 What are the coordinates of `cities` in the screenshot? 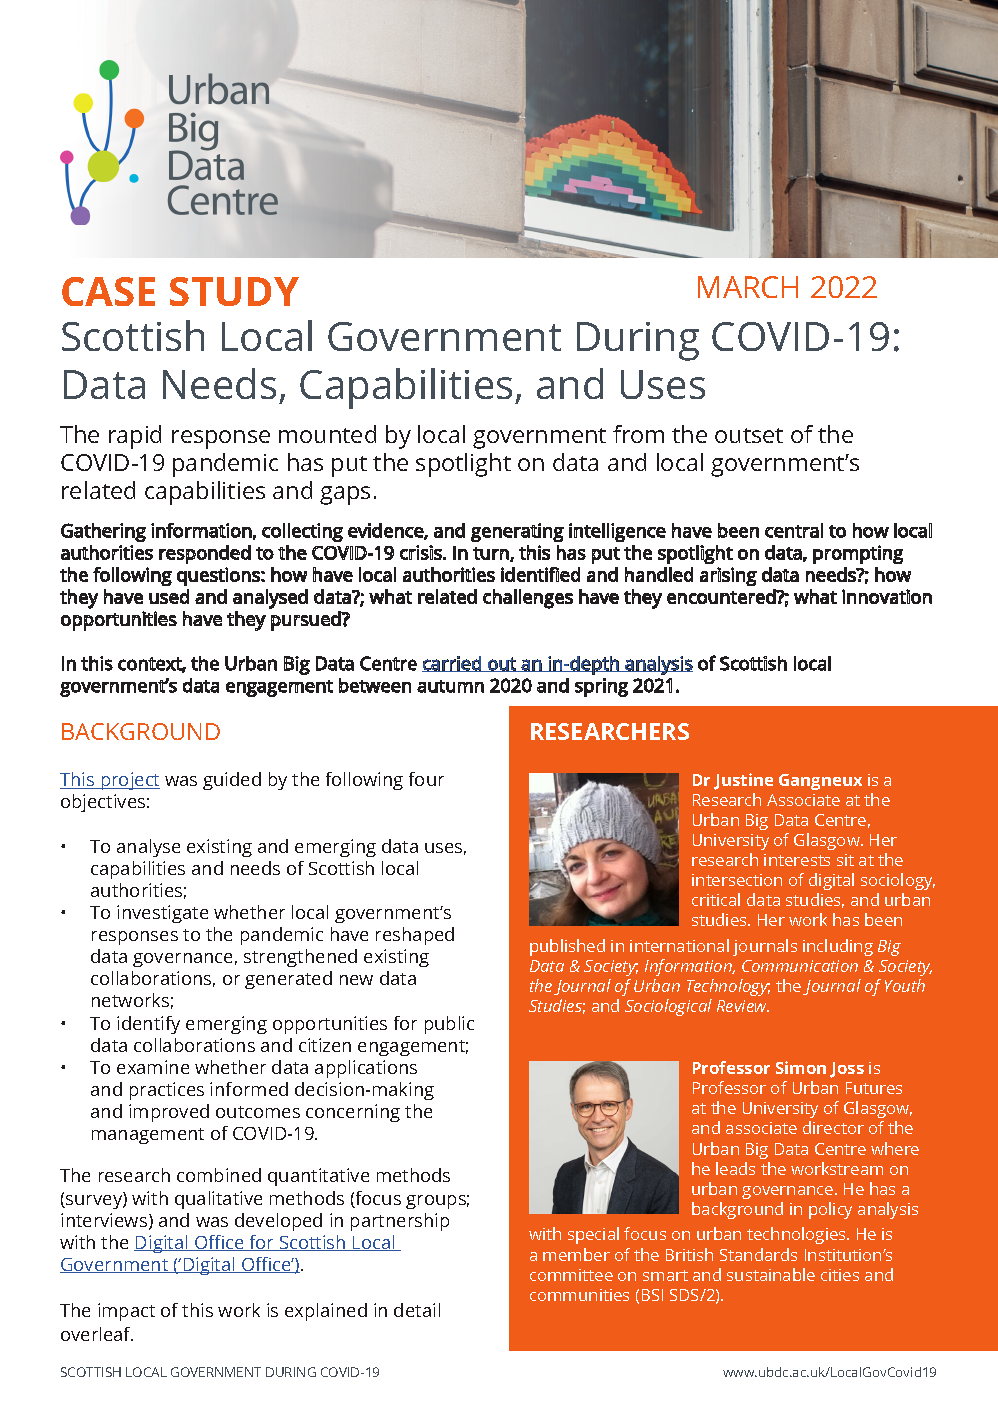 It's located at (840, 1275).
